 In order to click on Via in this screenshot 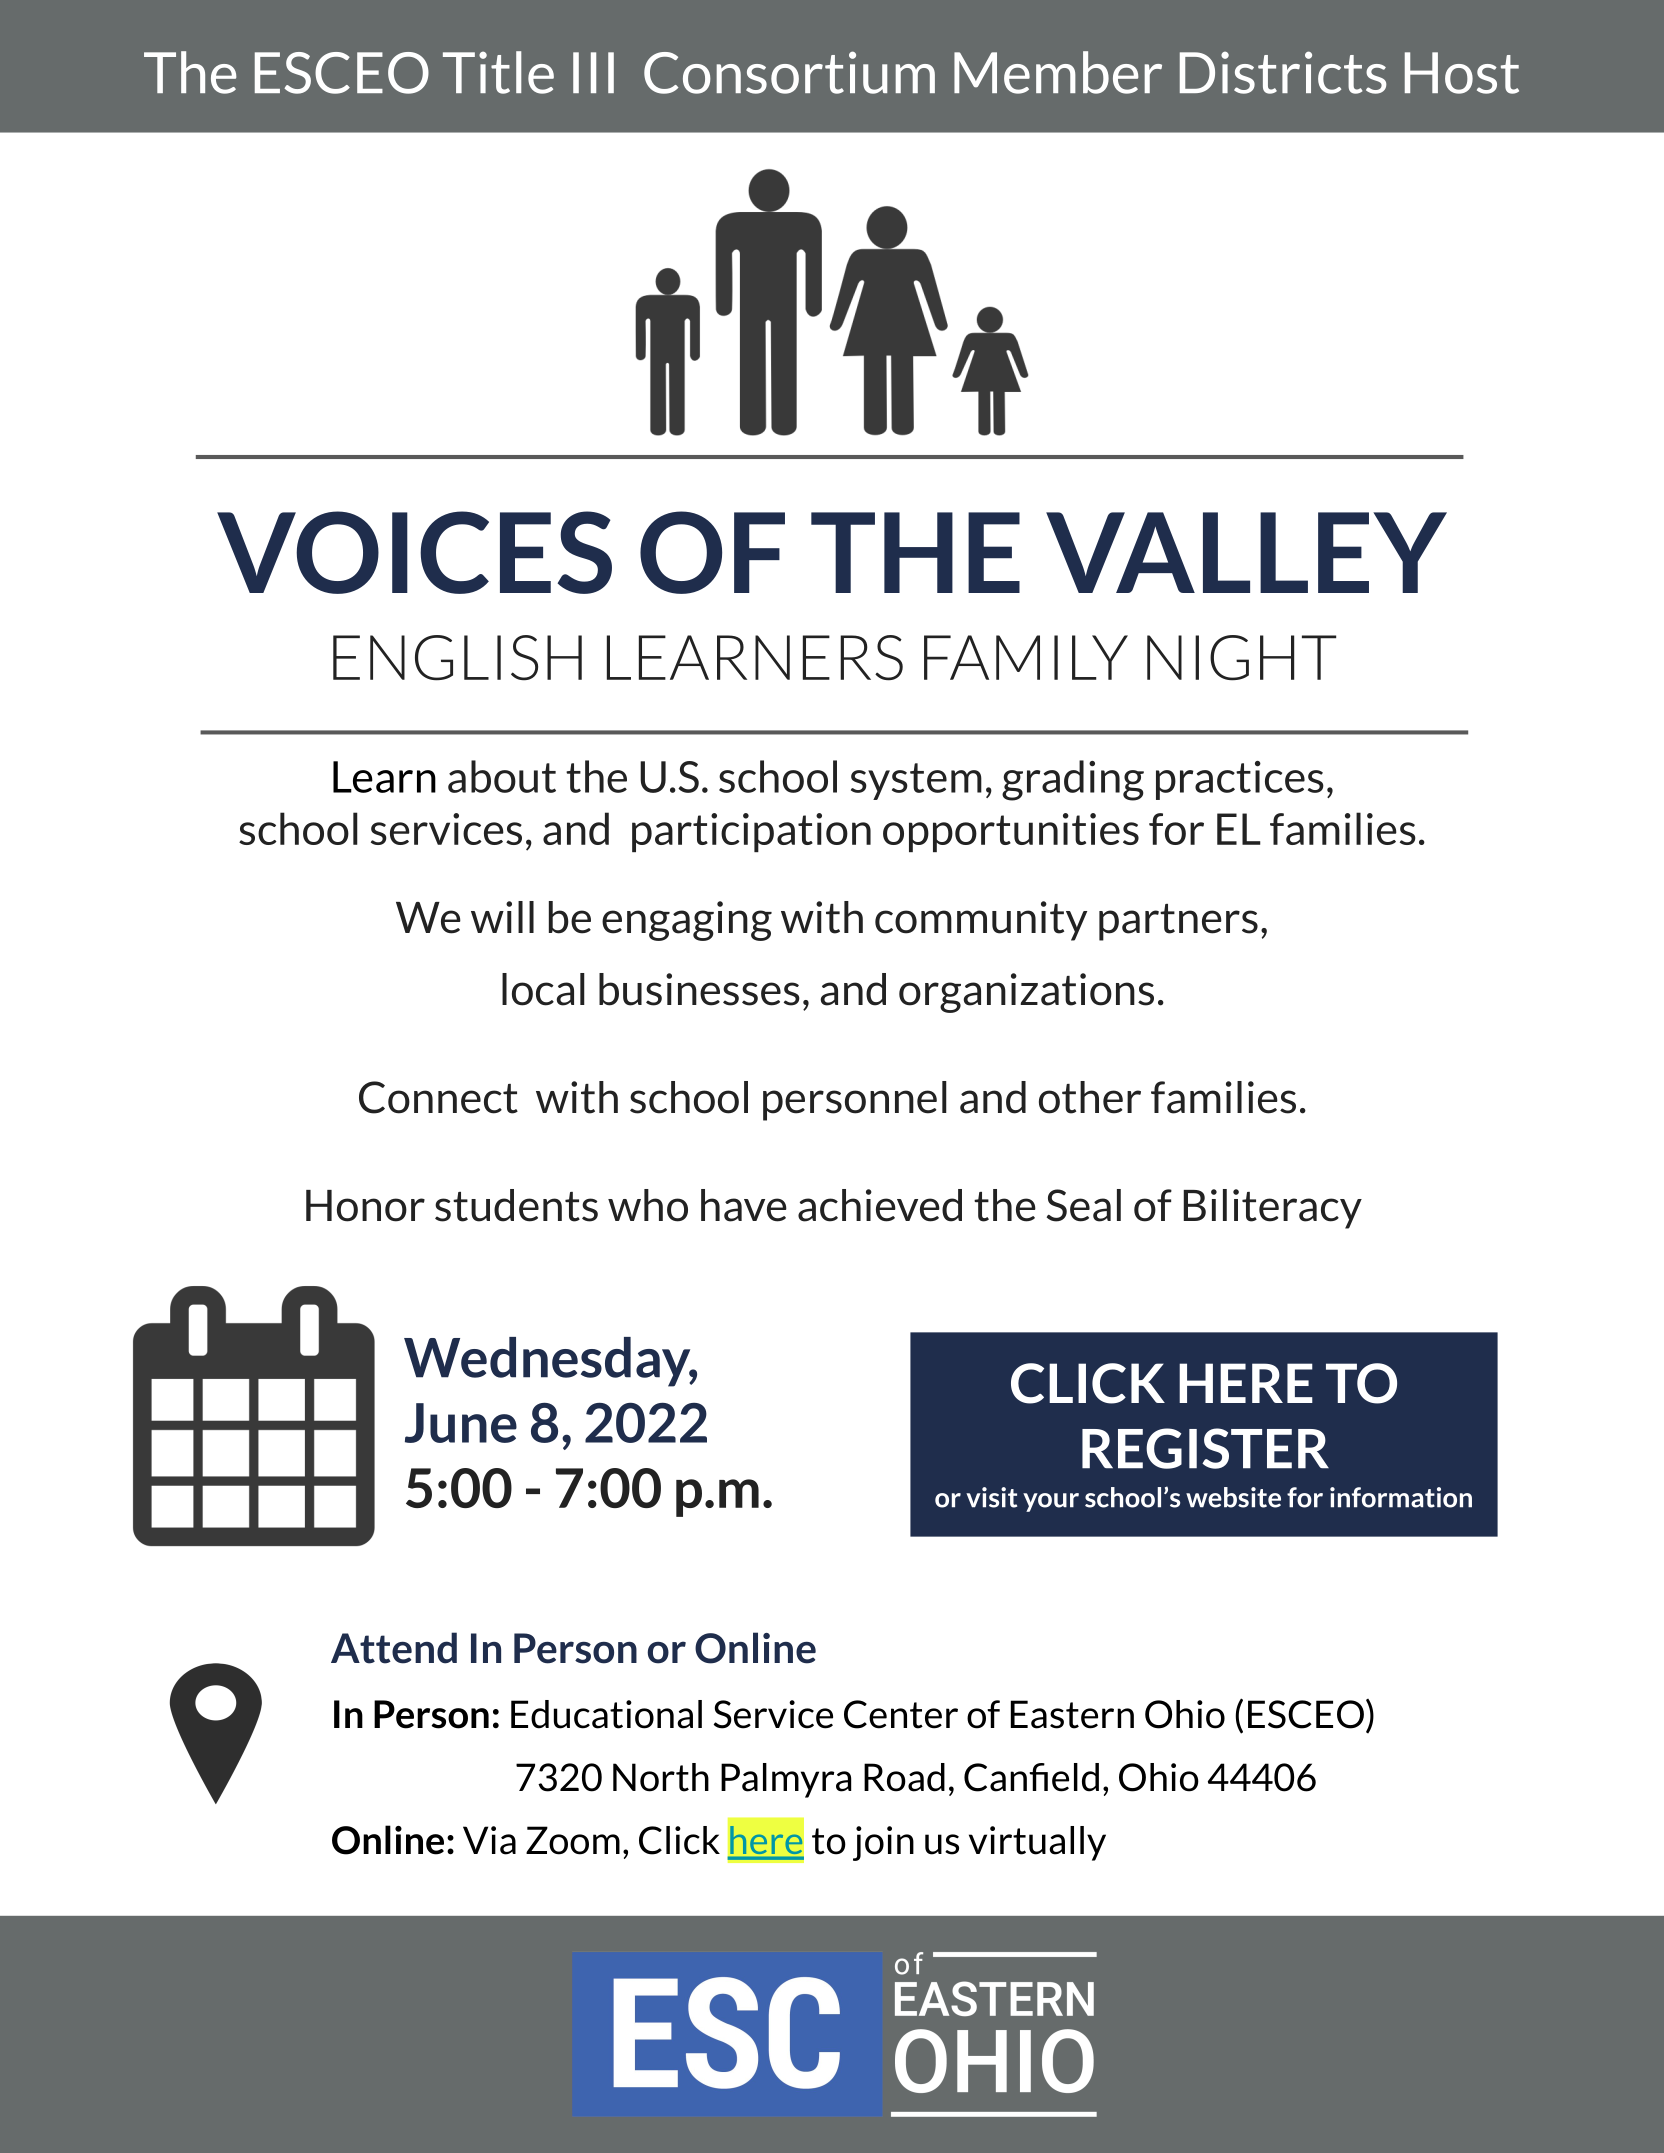, I will do `click(489, 1840)`.
